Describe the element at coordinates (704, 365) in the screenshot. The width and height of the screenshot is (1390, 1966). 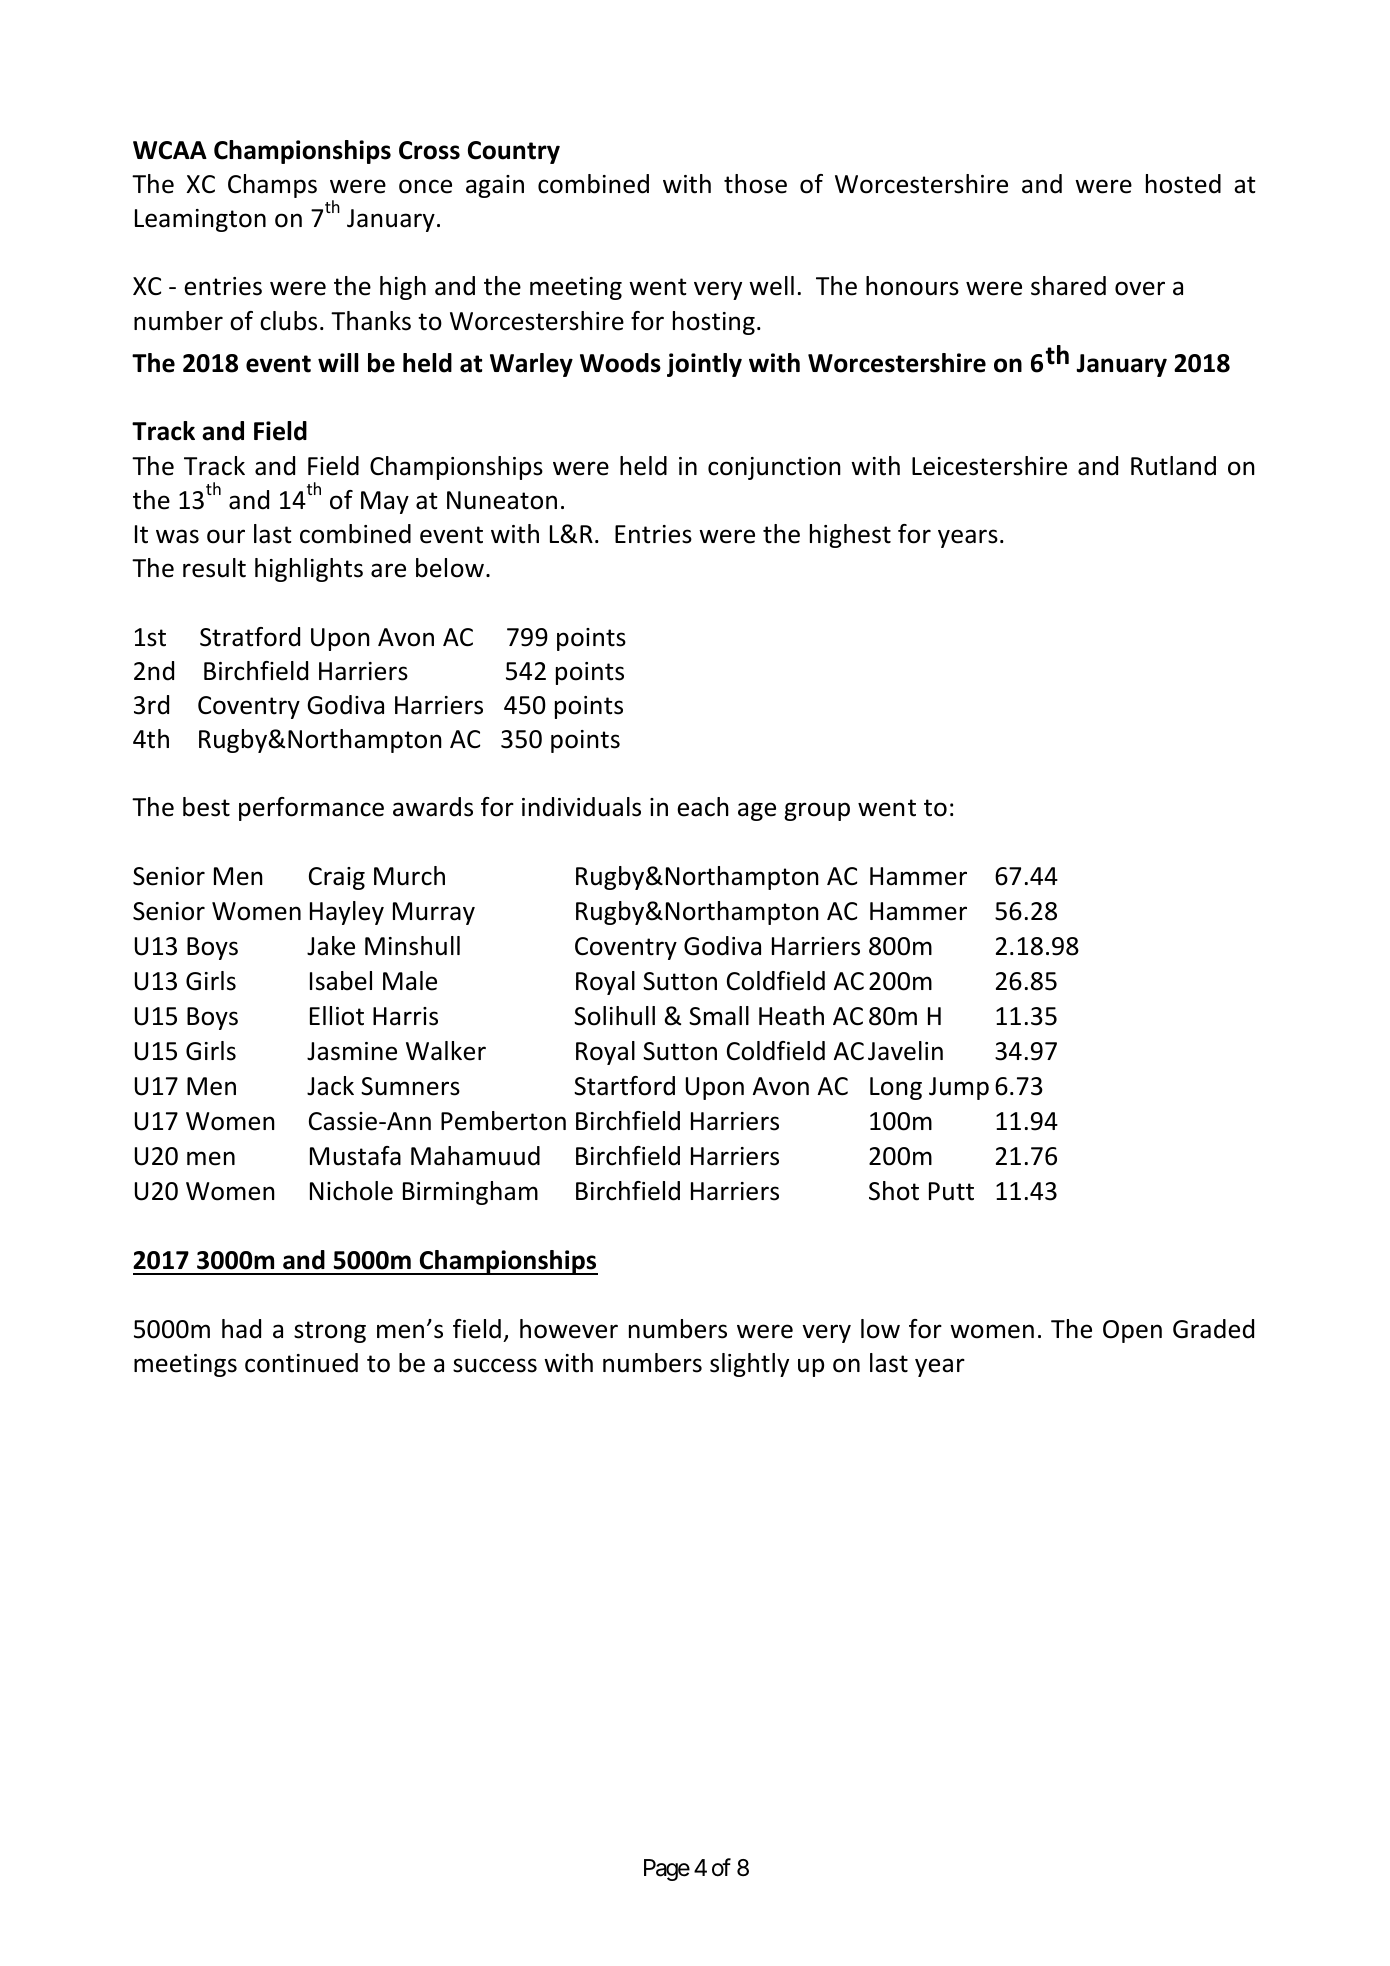
I see `jointly` at that location.
